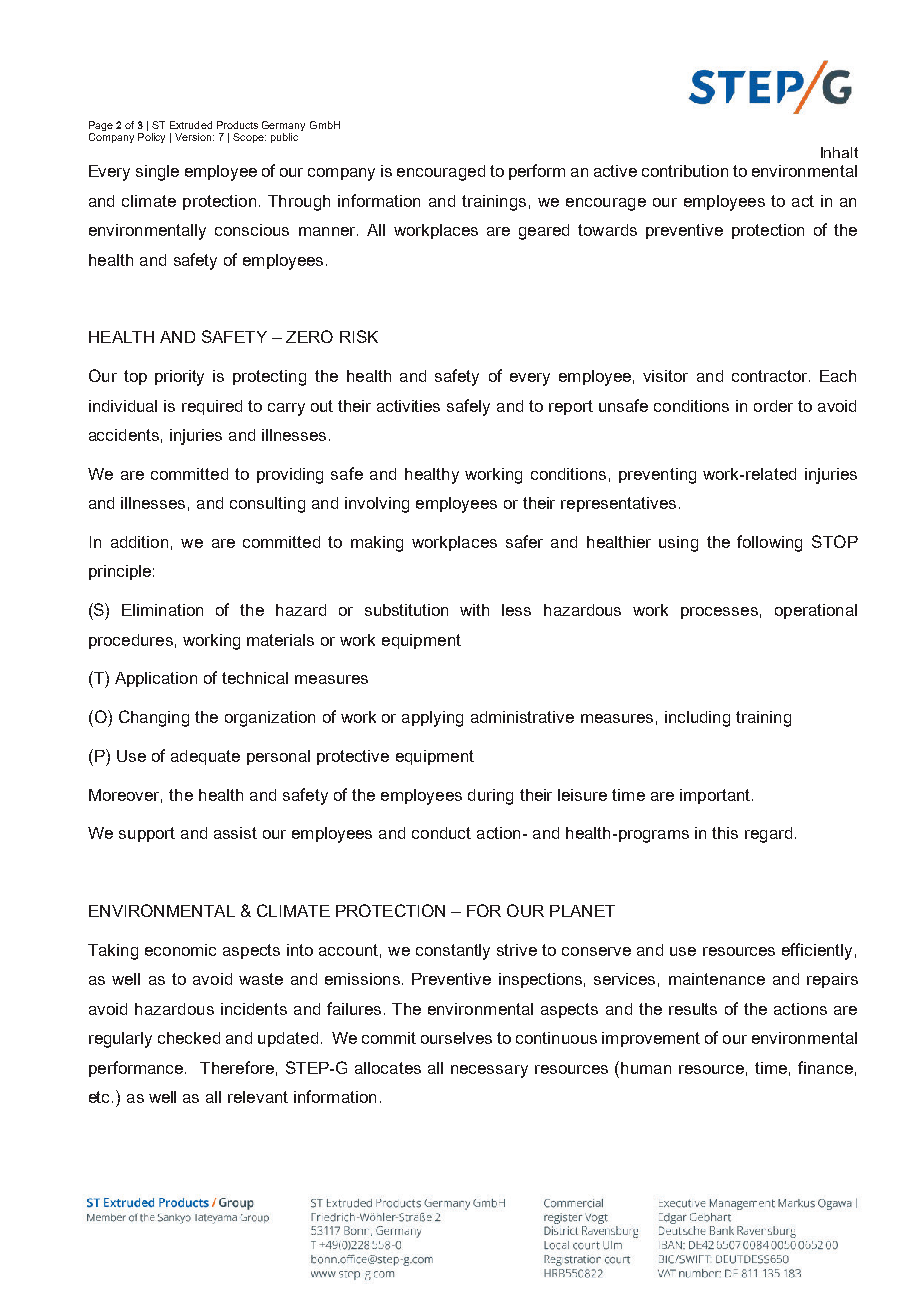  Describe the element at coordinates (771, 376) in the page. I see `contractor` at that location.
